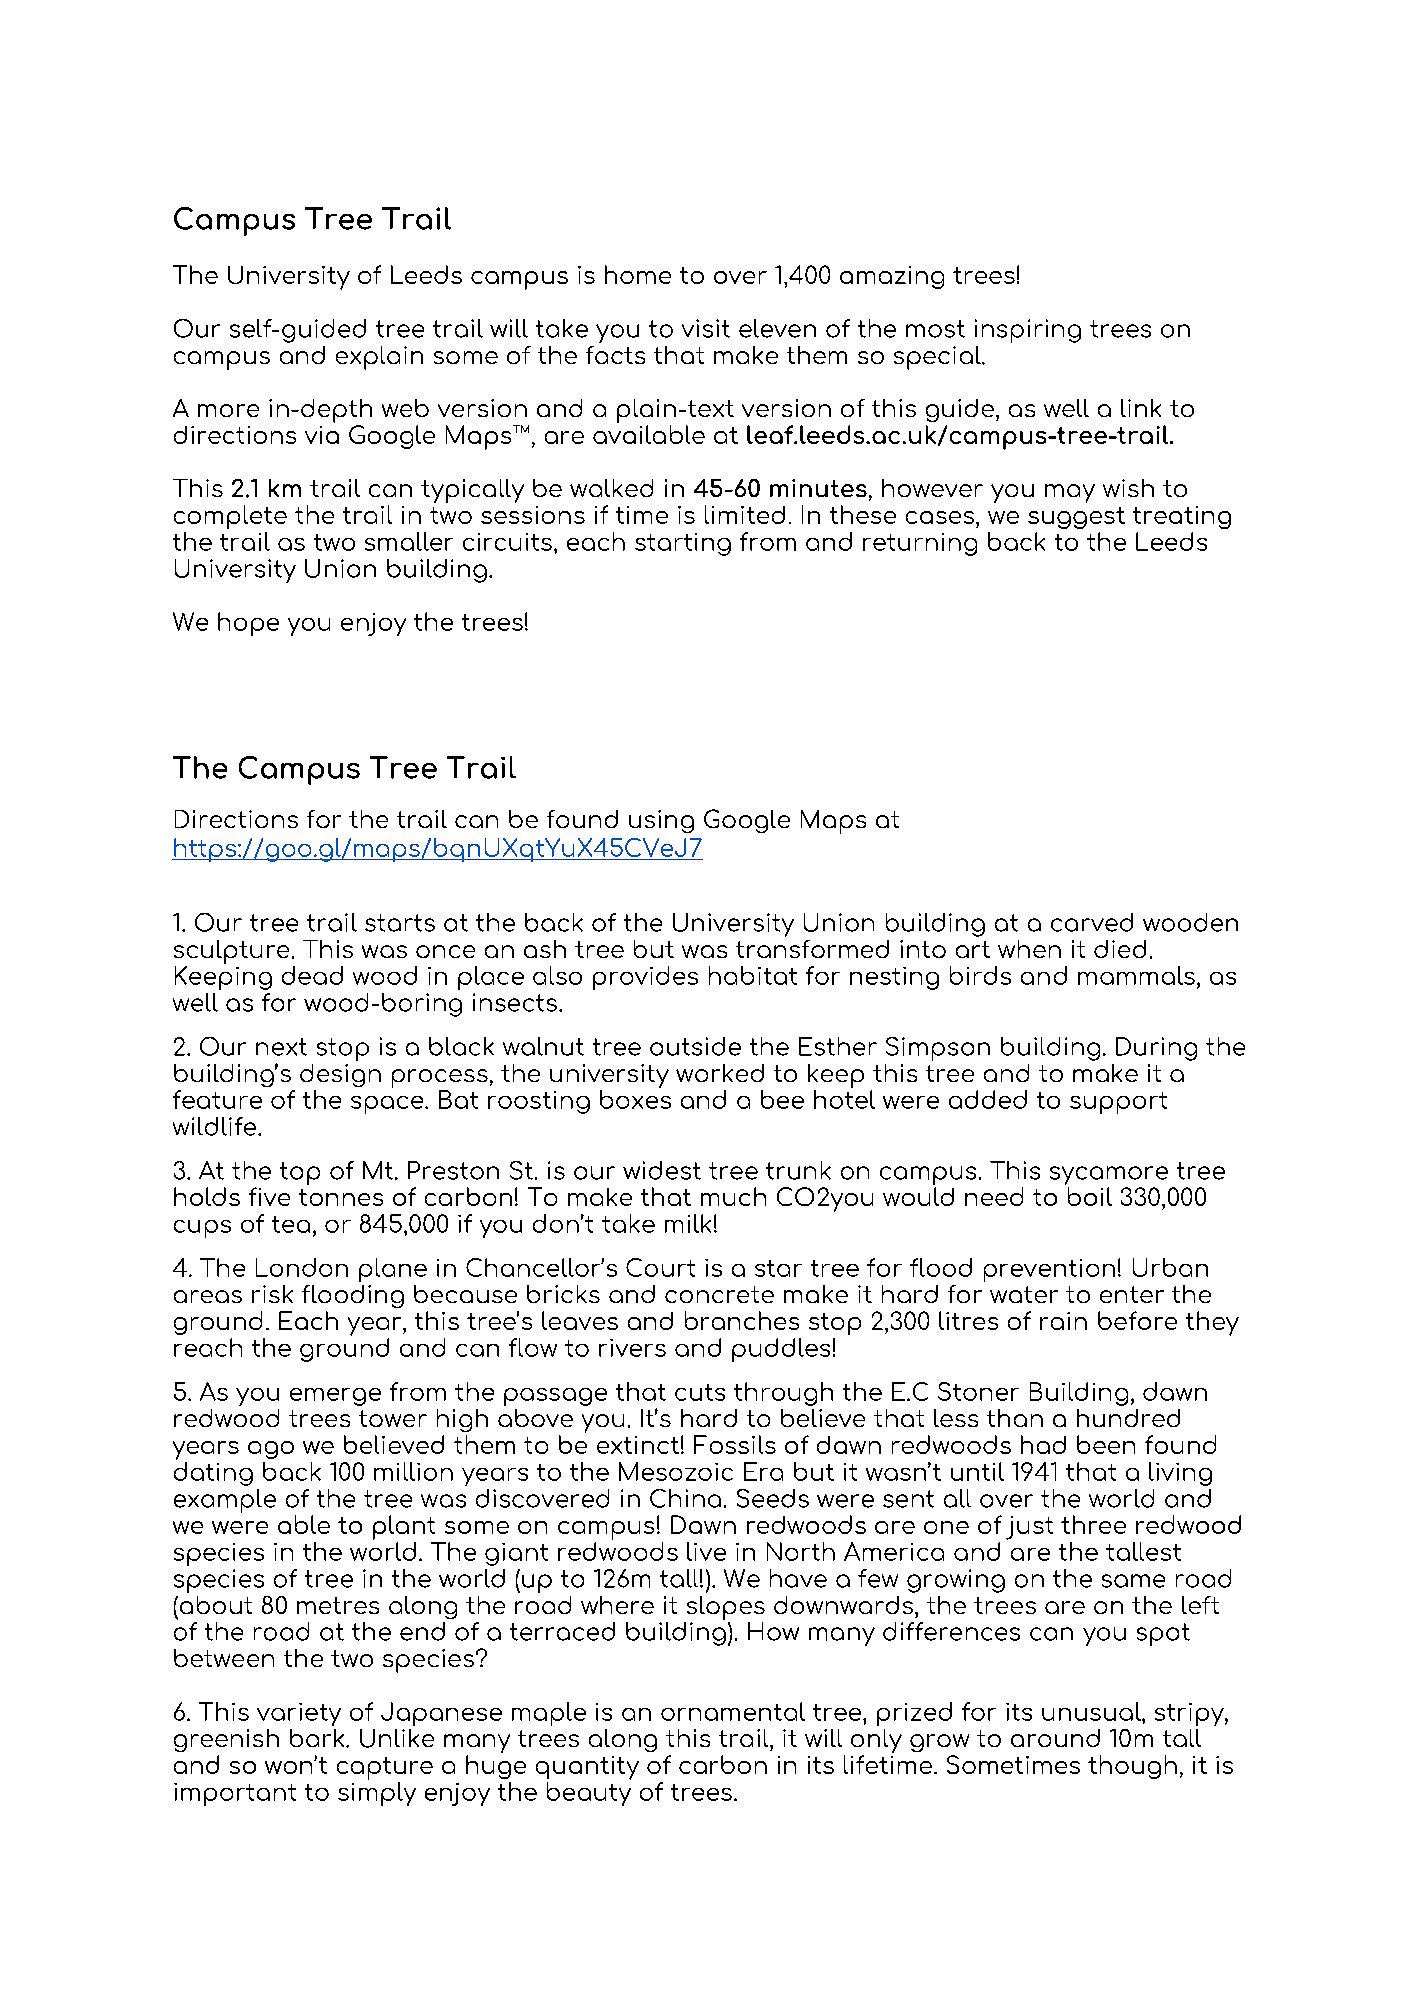 Image resolution: width=1424 pixels, height=2013 pixels. Describe the element at coordinates (706, 328) in the image. I see `visit` at that location.
